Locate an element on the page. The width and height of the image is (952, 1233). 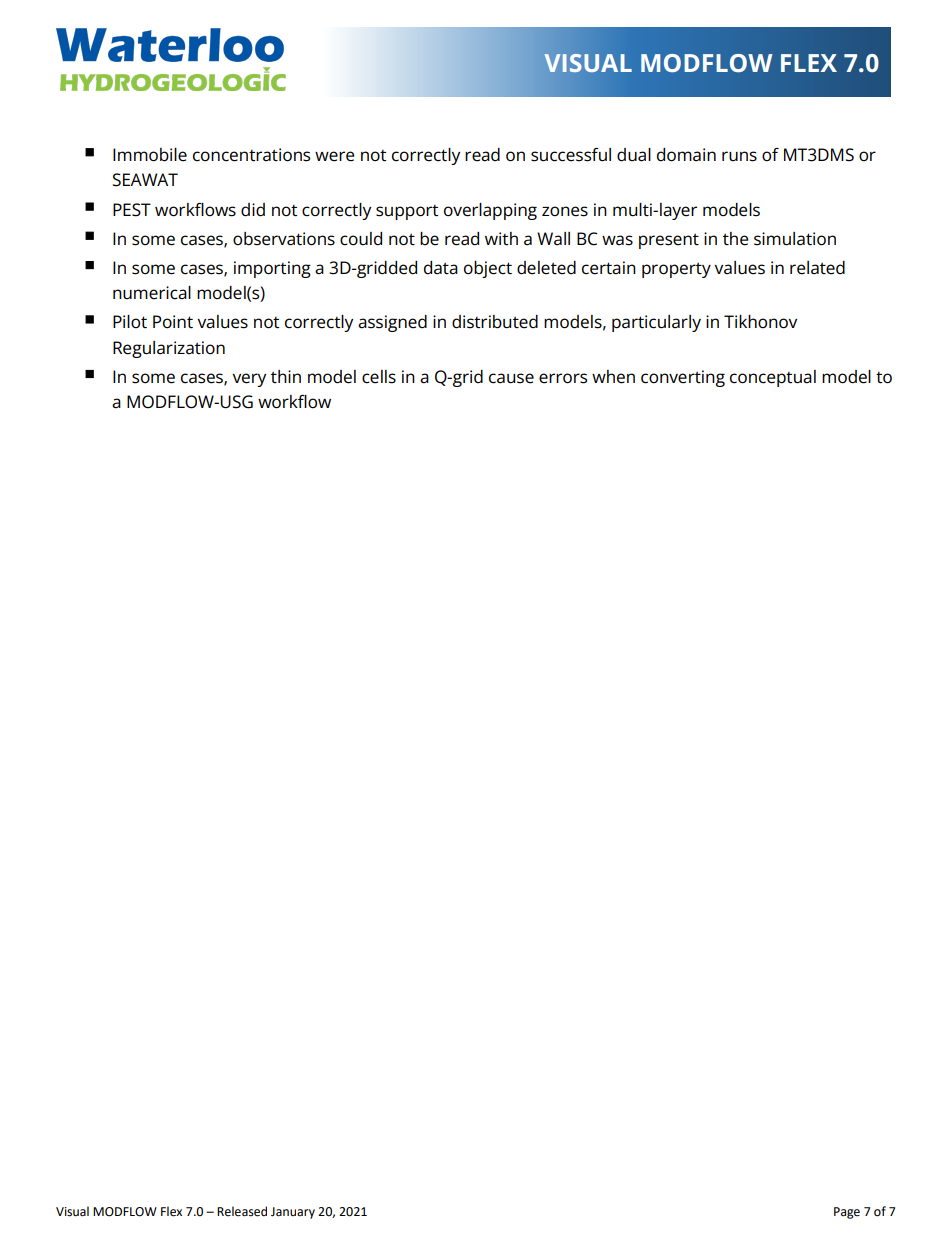
runs is located at coordinates (739, 156).
